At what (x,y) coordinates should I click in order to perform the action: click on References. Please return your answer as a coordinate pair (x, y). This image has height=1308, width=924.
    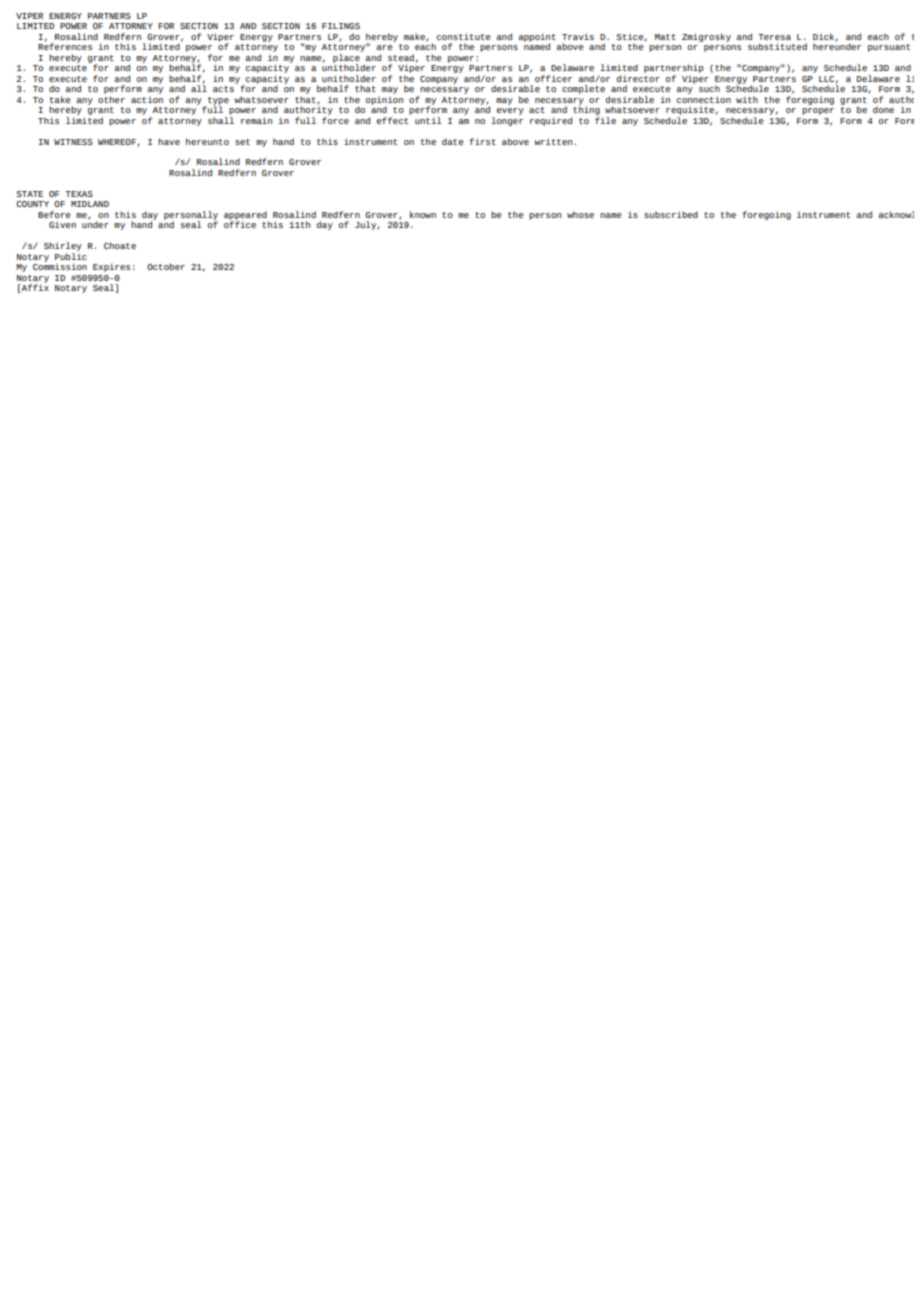
    Looking at the image, I should click on (65, 45).
